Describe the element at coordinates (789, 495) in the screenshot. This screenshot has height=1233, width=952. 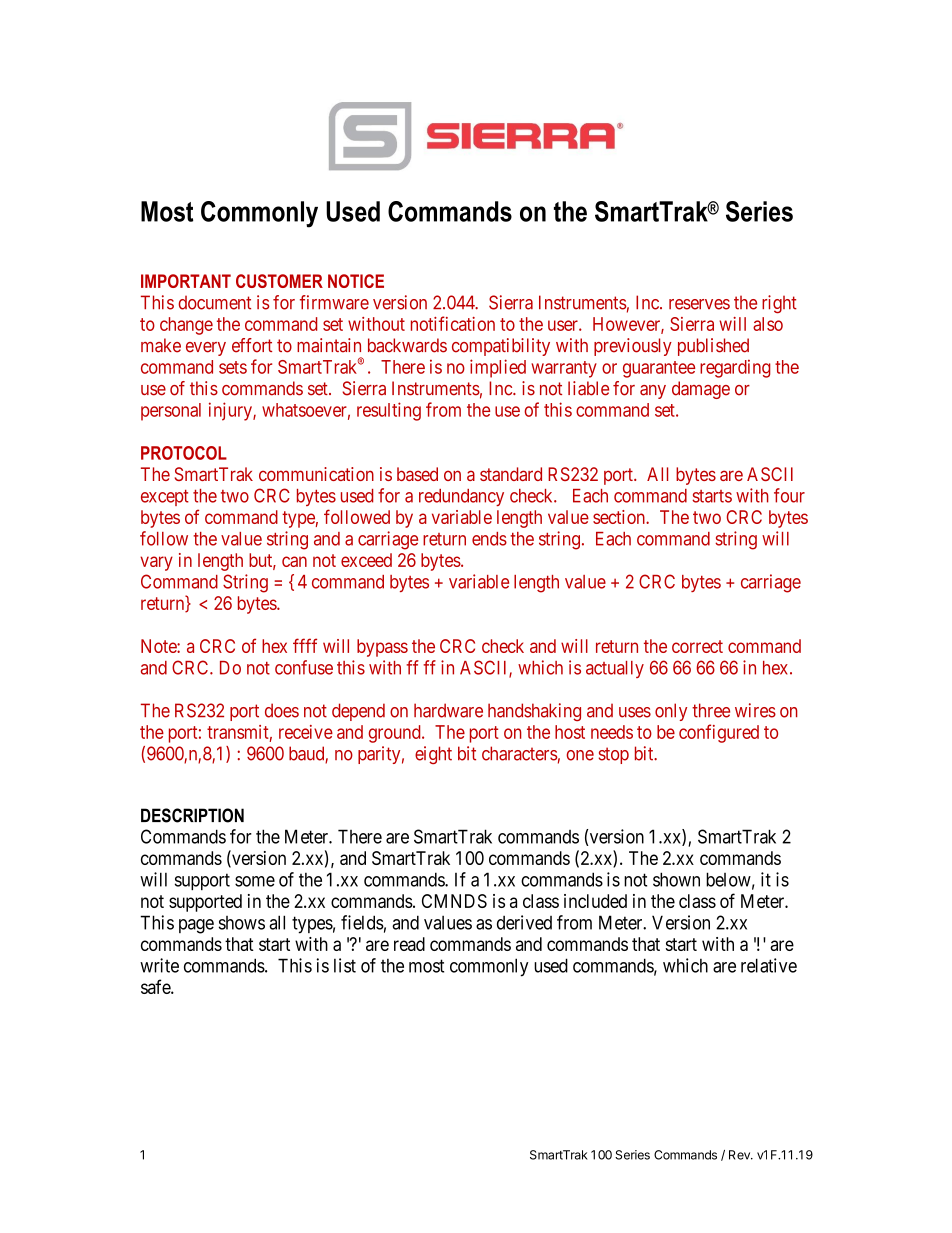
I see `four` at that location.
